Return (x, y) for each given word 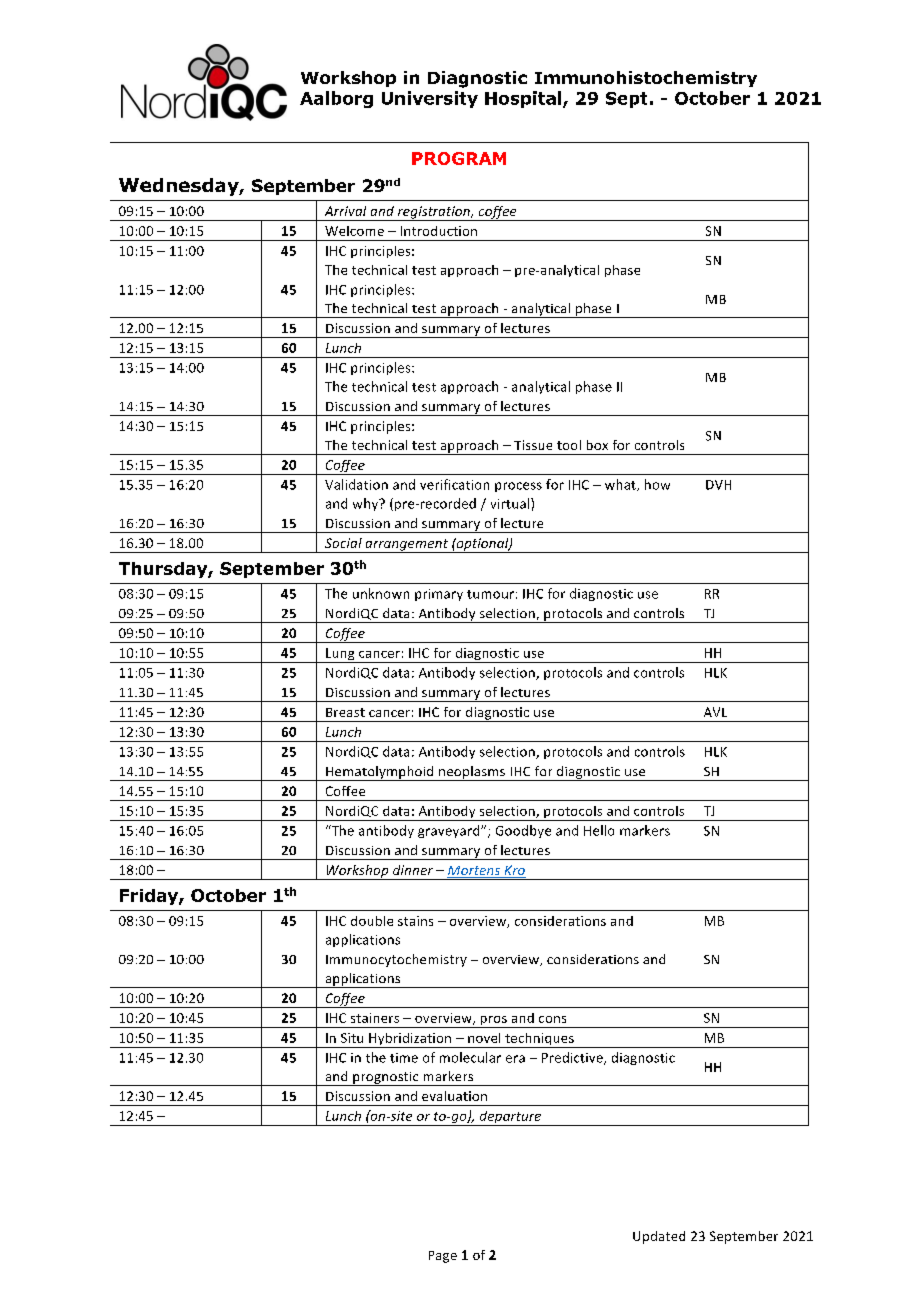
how (657, 484)
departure (510, 1118)
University (430, 99)
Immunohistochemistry (646, 79)
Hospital (524, 99)
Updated (659, 1237)
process (518, 487)
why (367, 504)
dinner (413, 870)
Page (443, 1257)
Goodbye (523, 831)
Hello (599, 830)
